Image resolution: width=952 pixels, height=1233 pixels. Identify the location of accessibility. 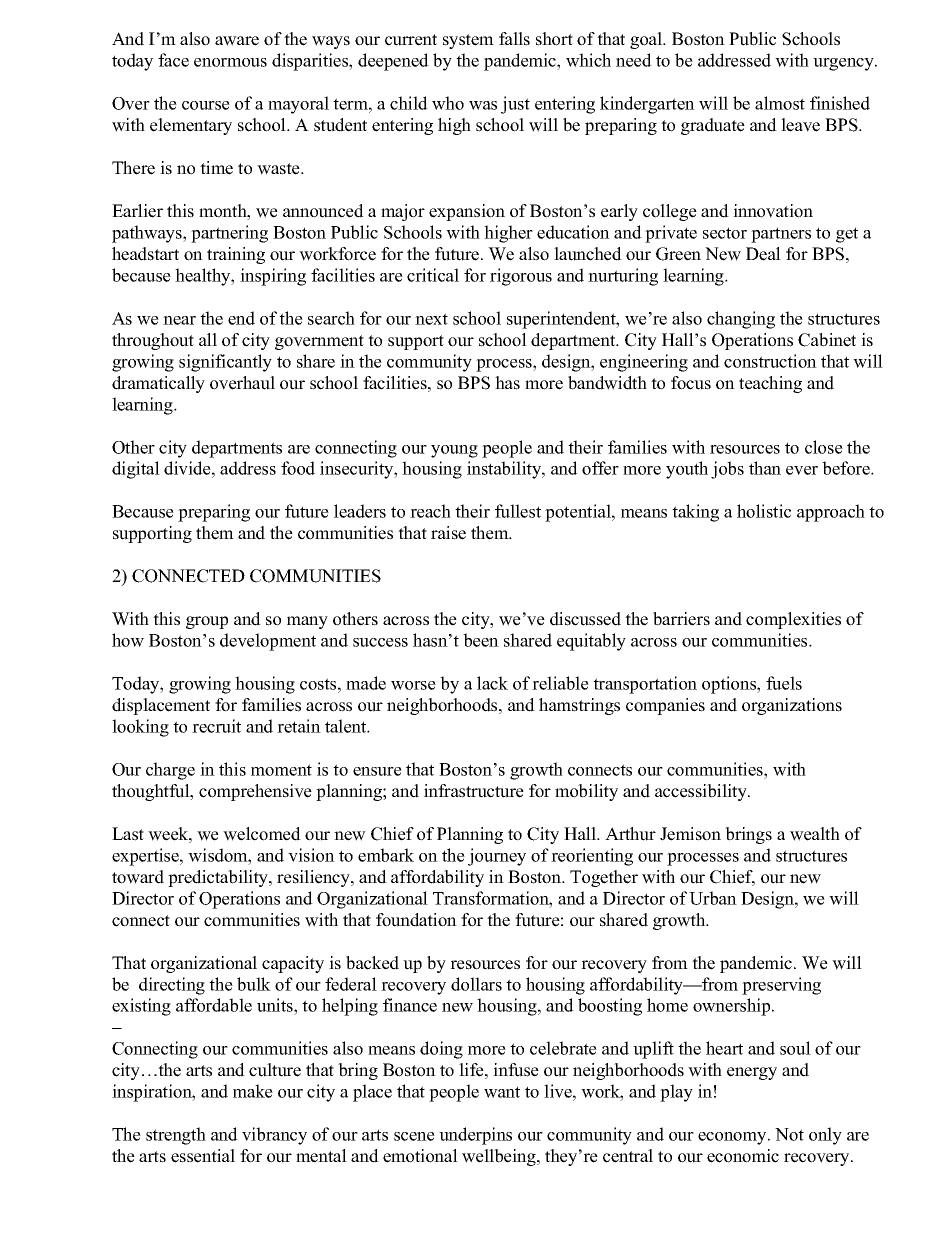
(702, 792).
